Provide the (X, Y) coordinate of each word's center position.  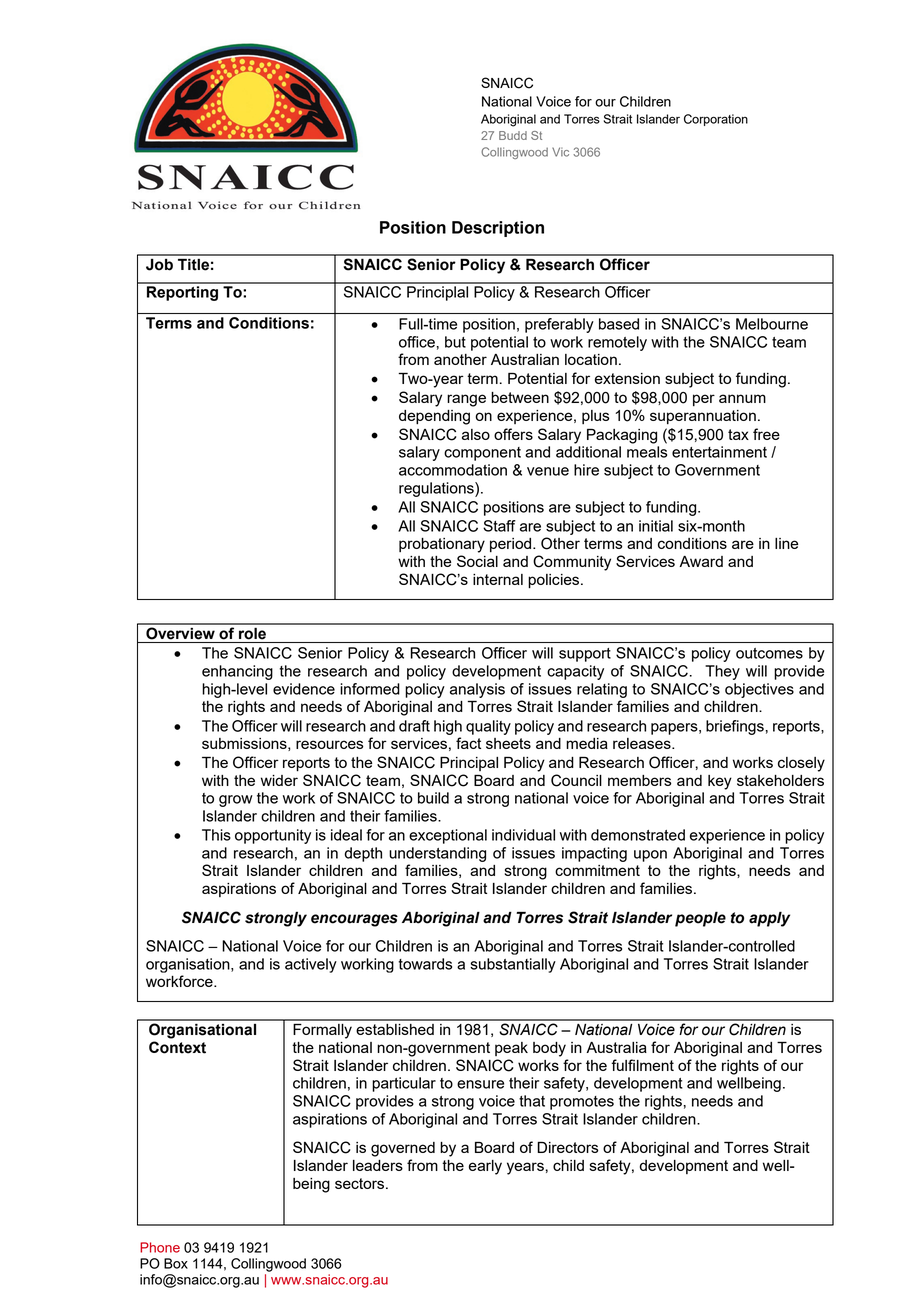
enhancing (237, 672)
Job (159, 265)
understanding (437, 854)
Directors (567, 1147)
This (216, 835)
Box (176, 1263)
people (700, 919)
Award (701, 561)
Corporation (716, 120)
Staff (499, 526)
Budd (513, 135)
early (485, 1167)
